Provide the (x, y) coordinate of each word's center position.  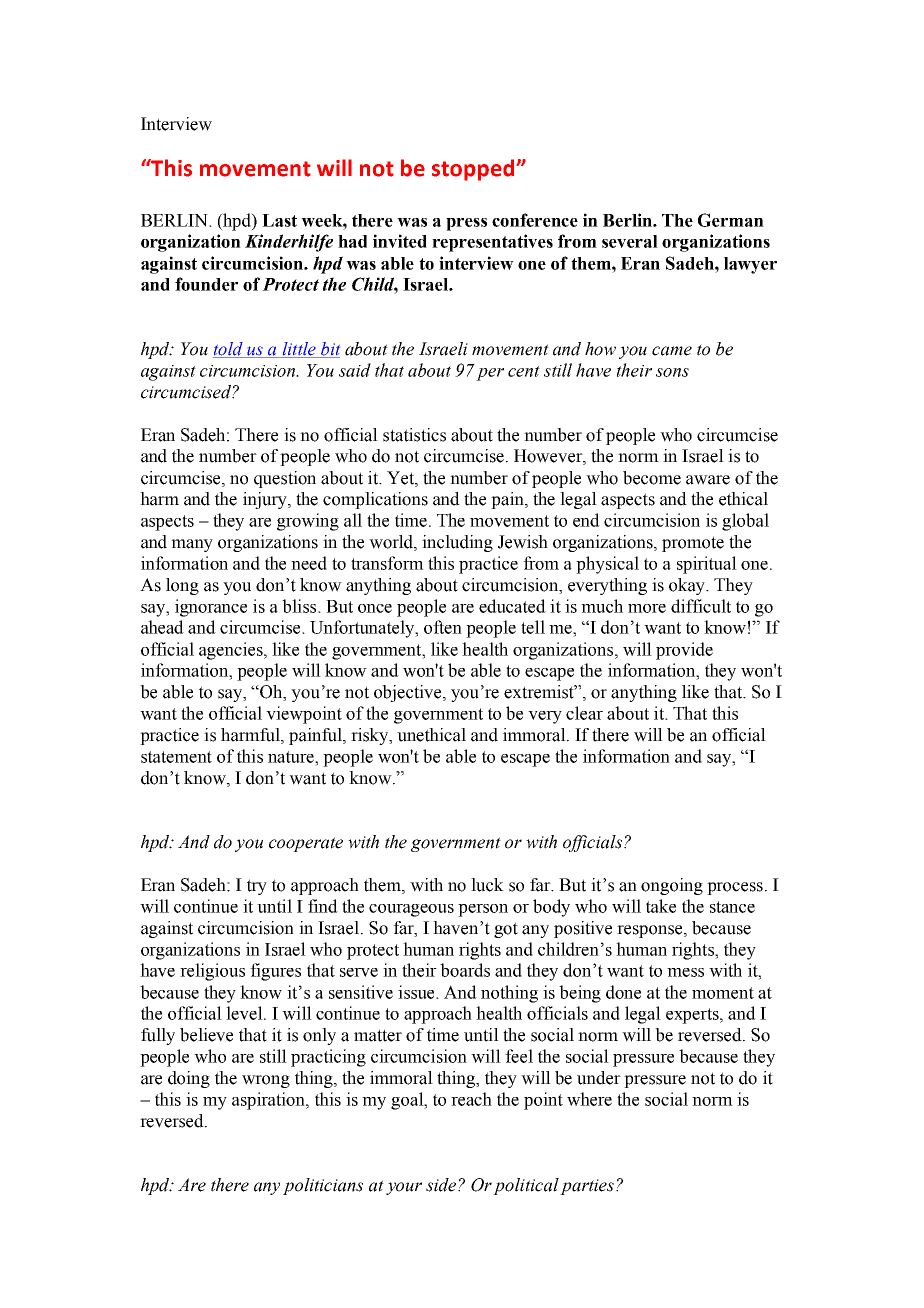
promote (693, 544)
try (257, 887)
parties (587, 1187)
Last (279, 220)
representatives (492, 243)
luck (487, 885)
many (192, 545)
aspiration (269, 1101)
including (457, 543)
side (442, 1185)
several (630, 241)
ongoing (672, 886)
